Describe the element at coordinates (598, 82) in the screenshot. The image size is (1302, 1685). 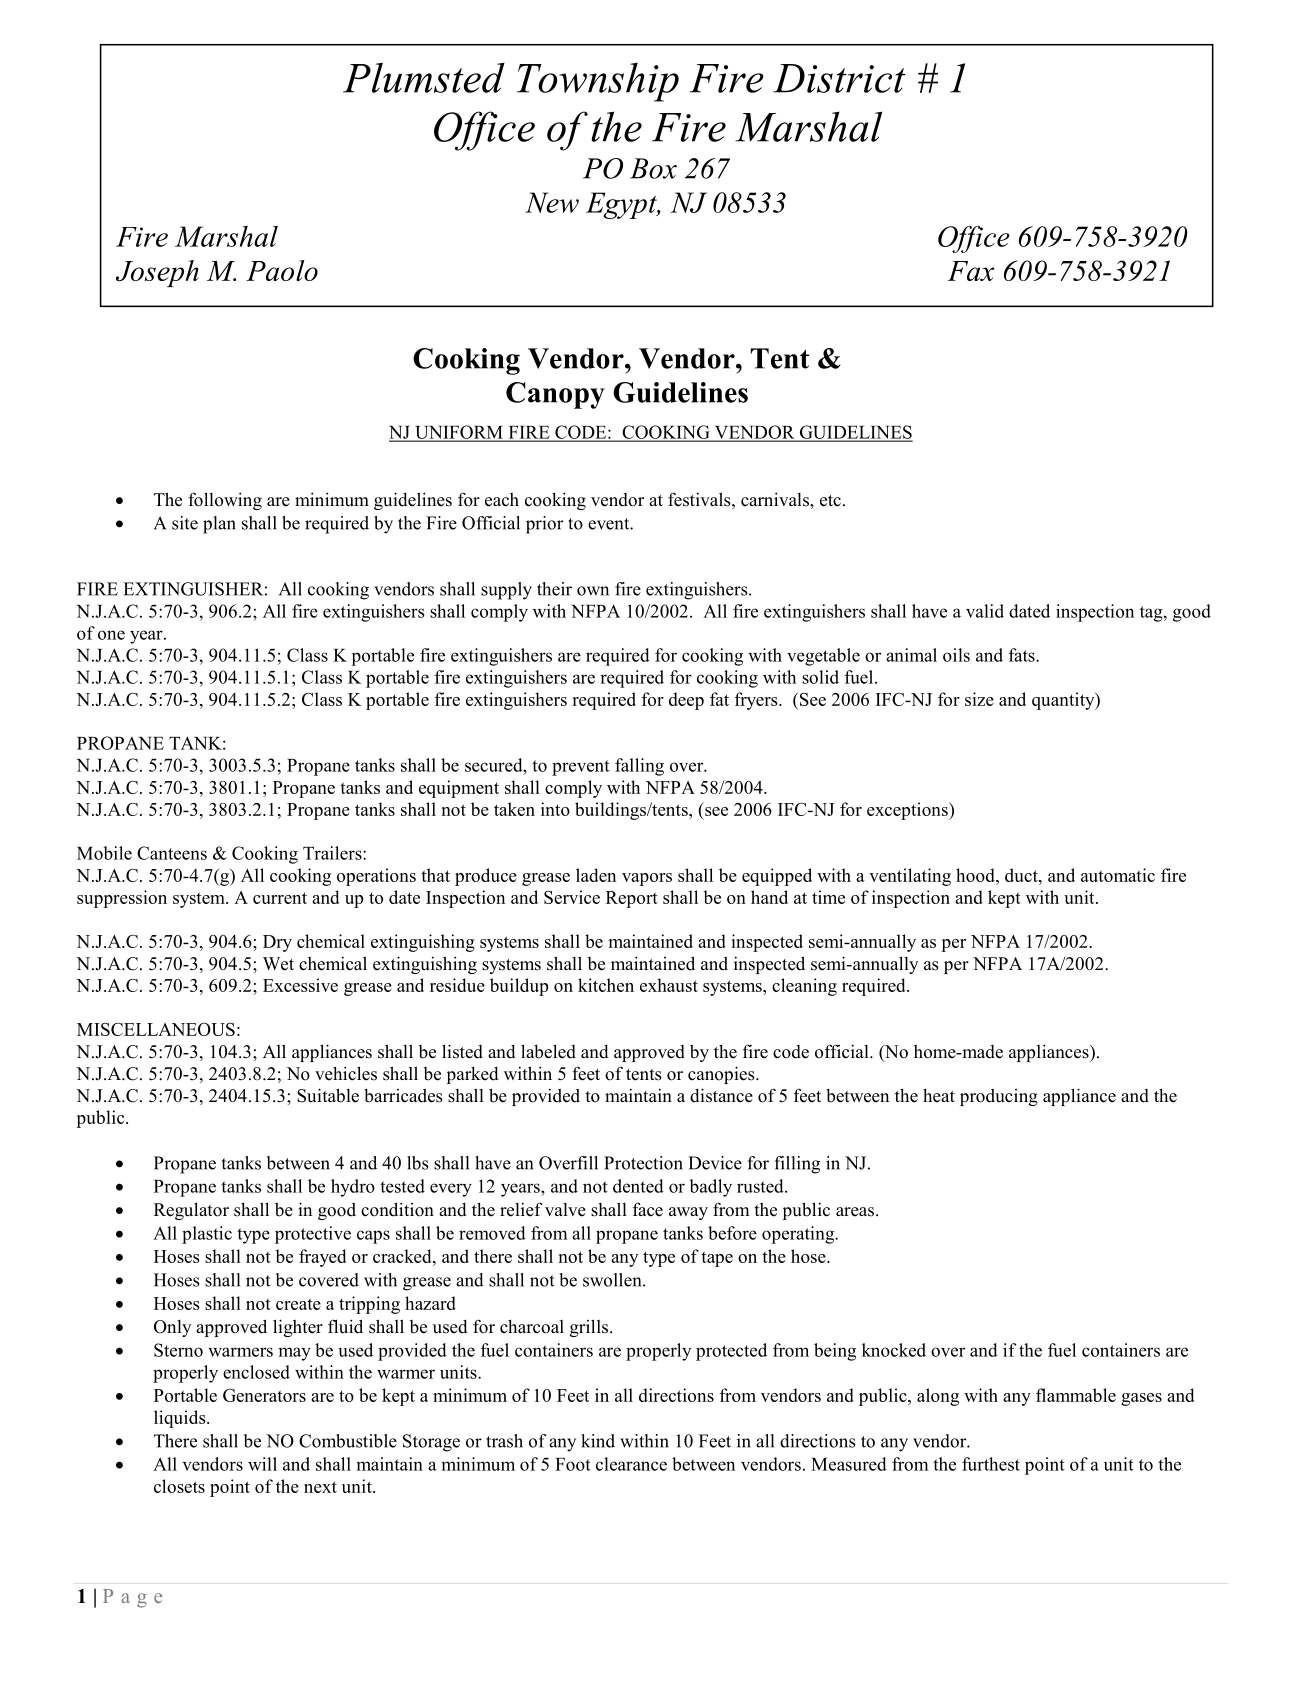
I see `Township` at that location.
